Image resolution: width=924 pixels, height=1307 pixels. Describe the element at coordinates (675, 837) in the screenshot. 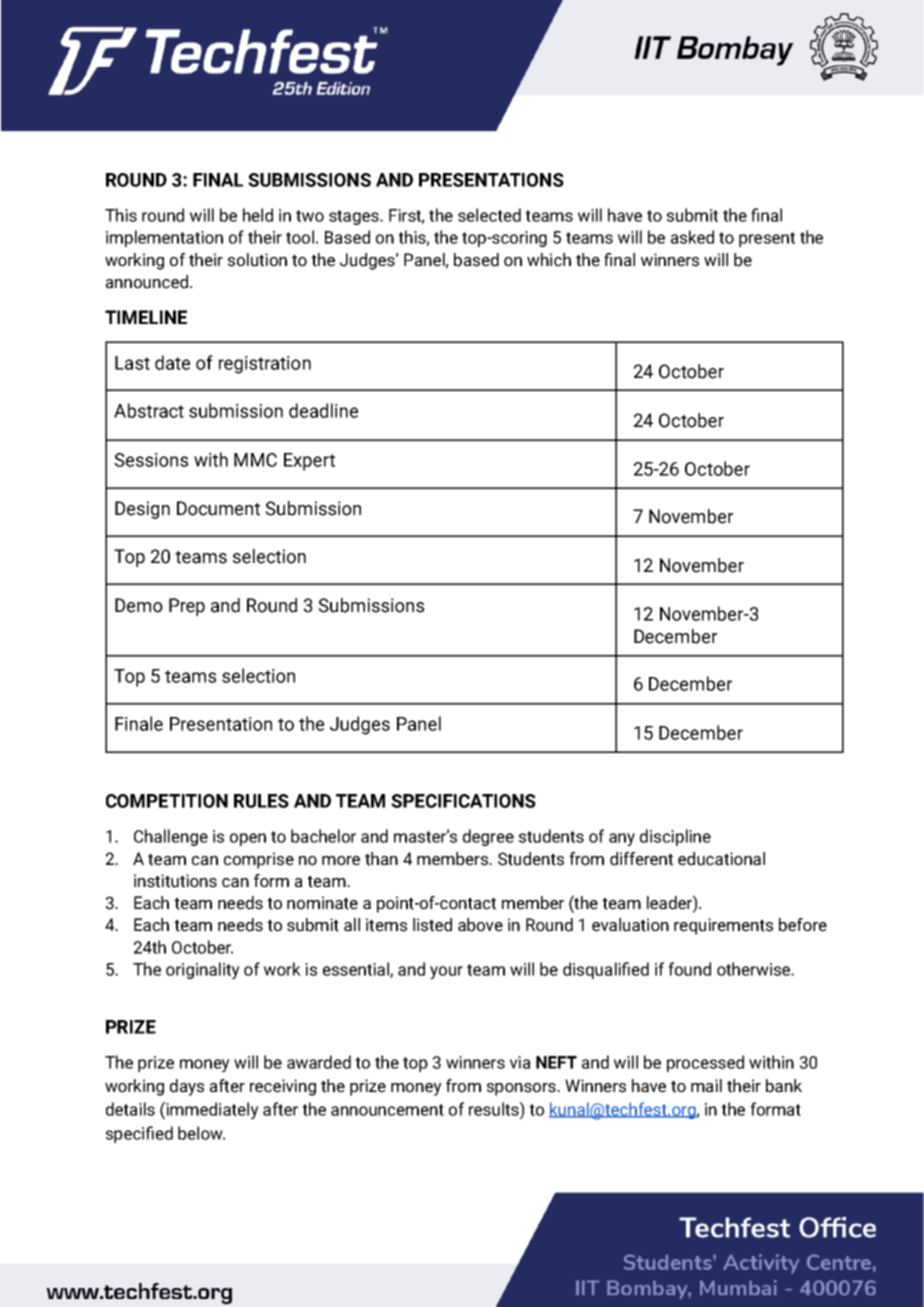

I see `discipline` at that location.
